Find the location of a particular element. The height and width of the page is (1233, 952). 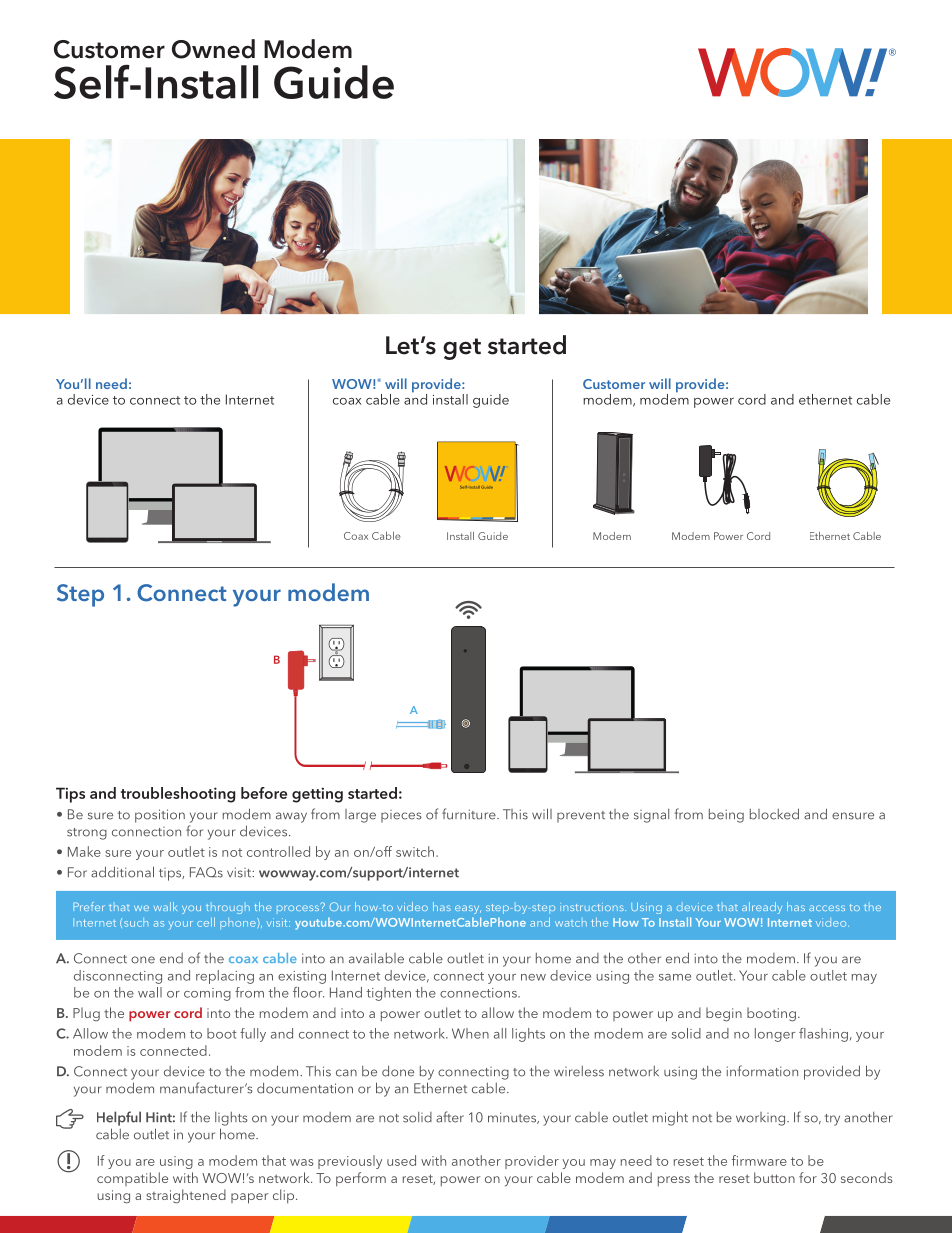

position is located at coordinates (160, 816).
